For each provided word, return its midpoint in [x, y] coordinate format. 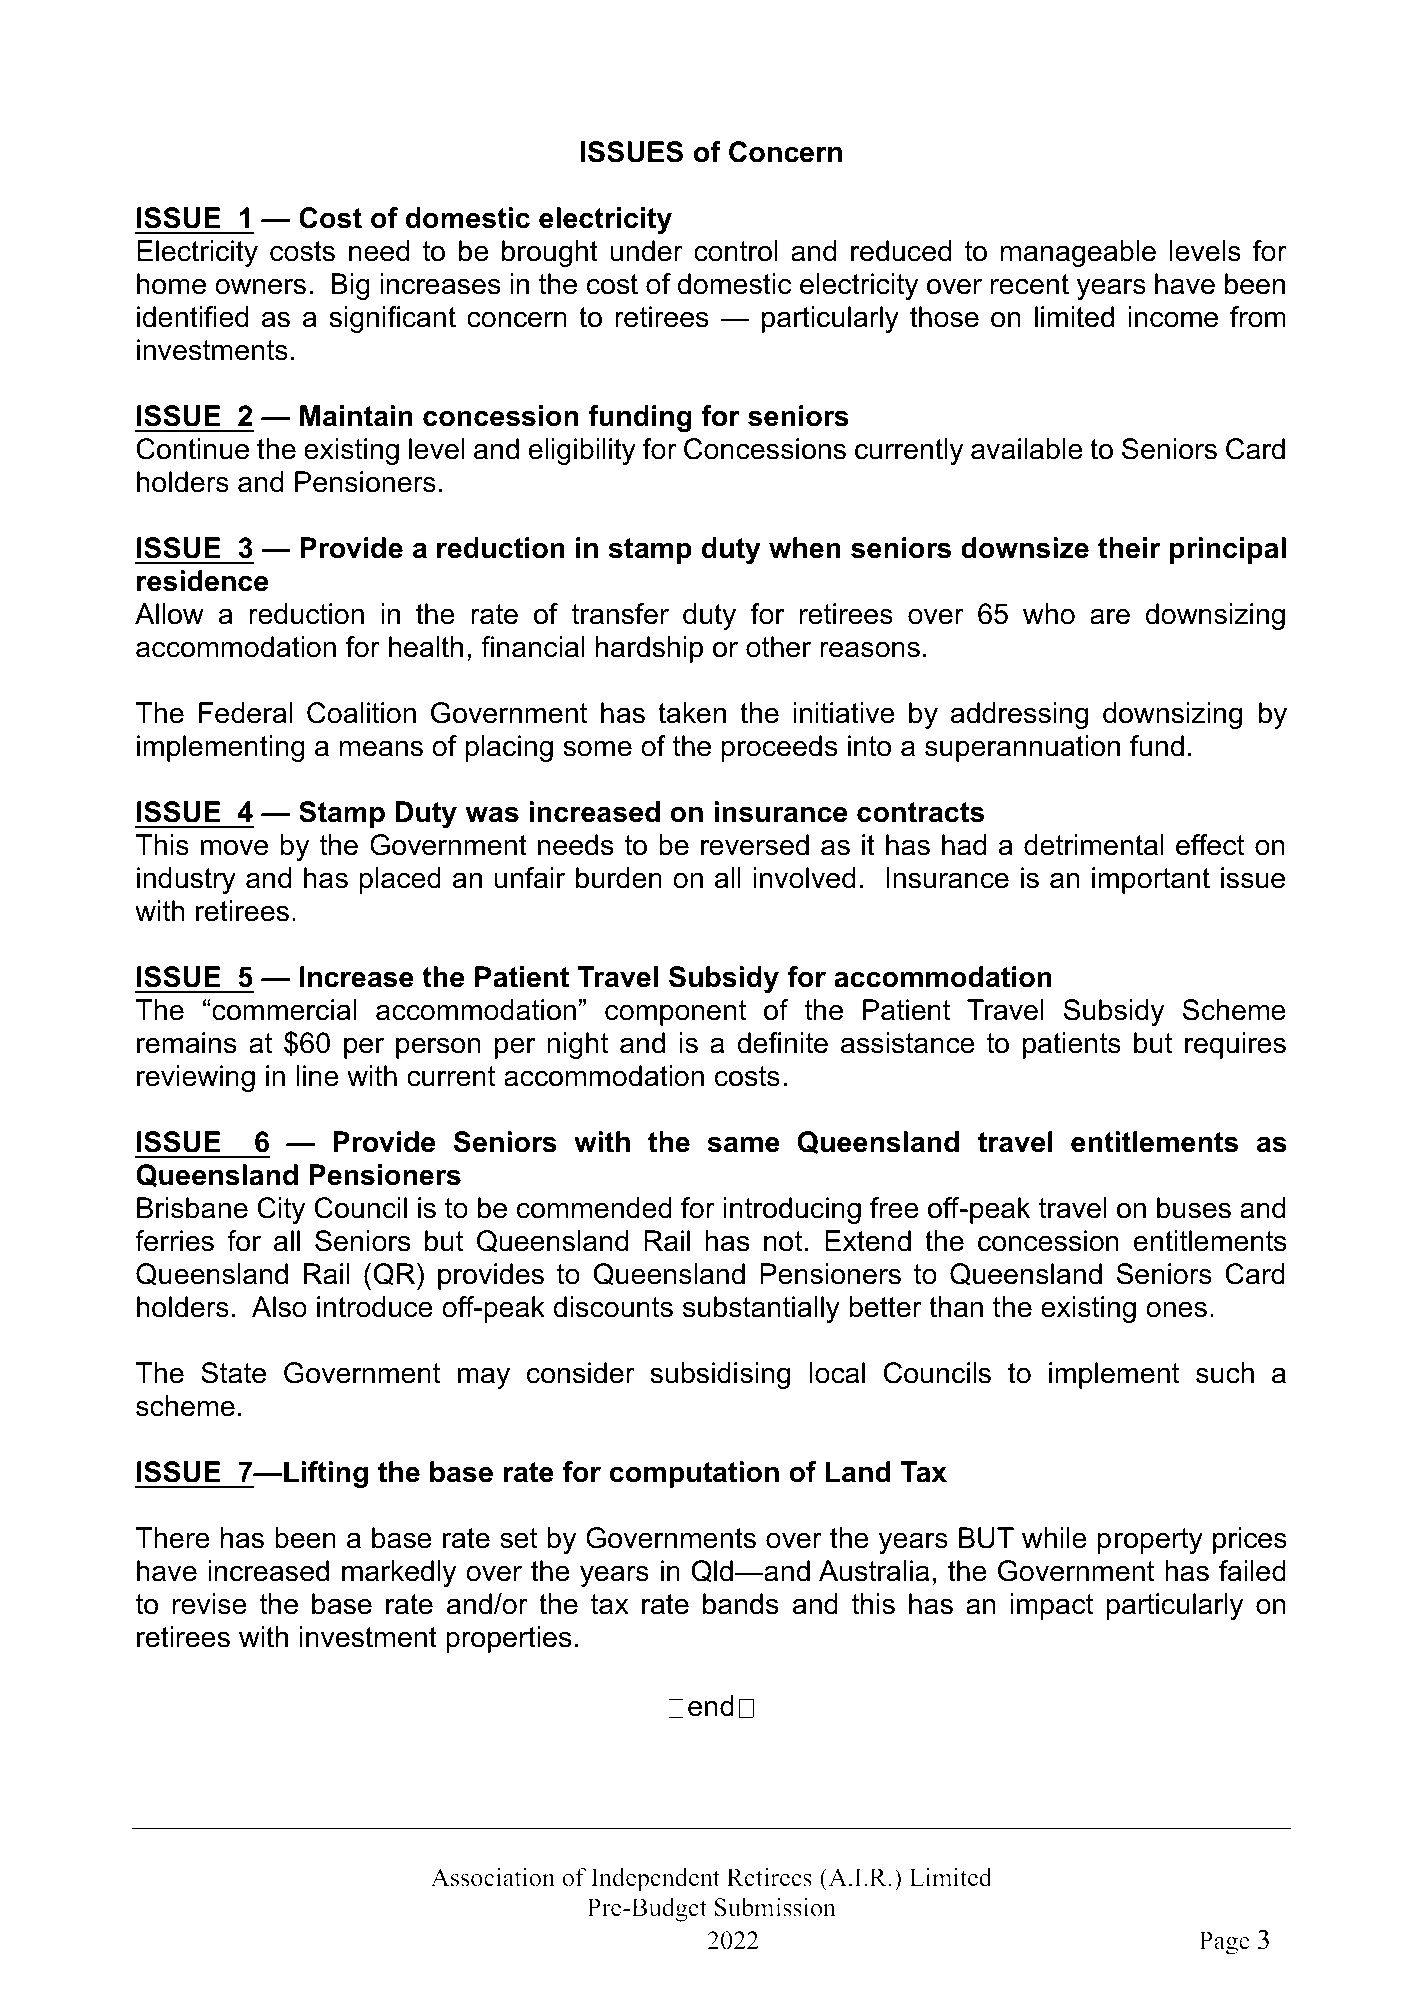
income [1173, 317]
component [675, 1013]
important [1151, 880]
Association [493, 1877]
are [1110, 616]
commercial [283, 1010]
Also [279, 1307]
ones [1176, 1309]
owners [260, 286]
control [736, 251]
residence [202, 581]
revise [210, 1604]
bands [741, 1604]
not [783, 1241]
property [1150, 1541]
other [778, 647]
